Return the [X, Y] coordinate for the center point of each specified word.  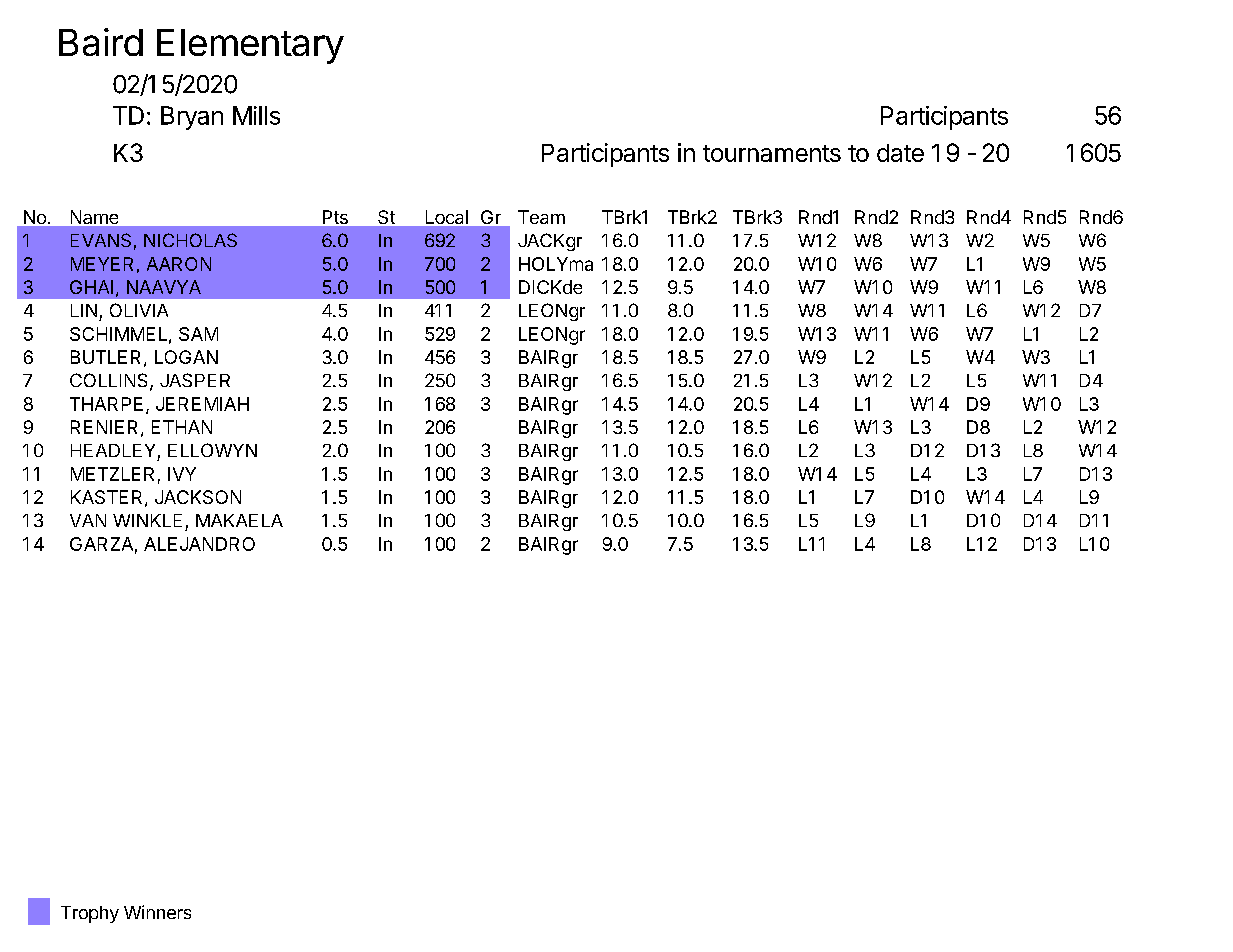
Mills [256, 115]
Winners [157, 912]
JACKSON [198, 497]
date [900, 153]
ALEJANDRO [199, 544]
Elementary [250, 46]
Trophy [90, 914]
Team [541, 217]
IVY [182, 474]
